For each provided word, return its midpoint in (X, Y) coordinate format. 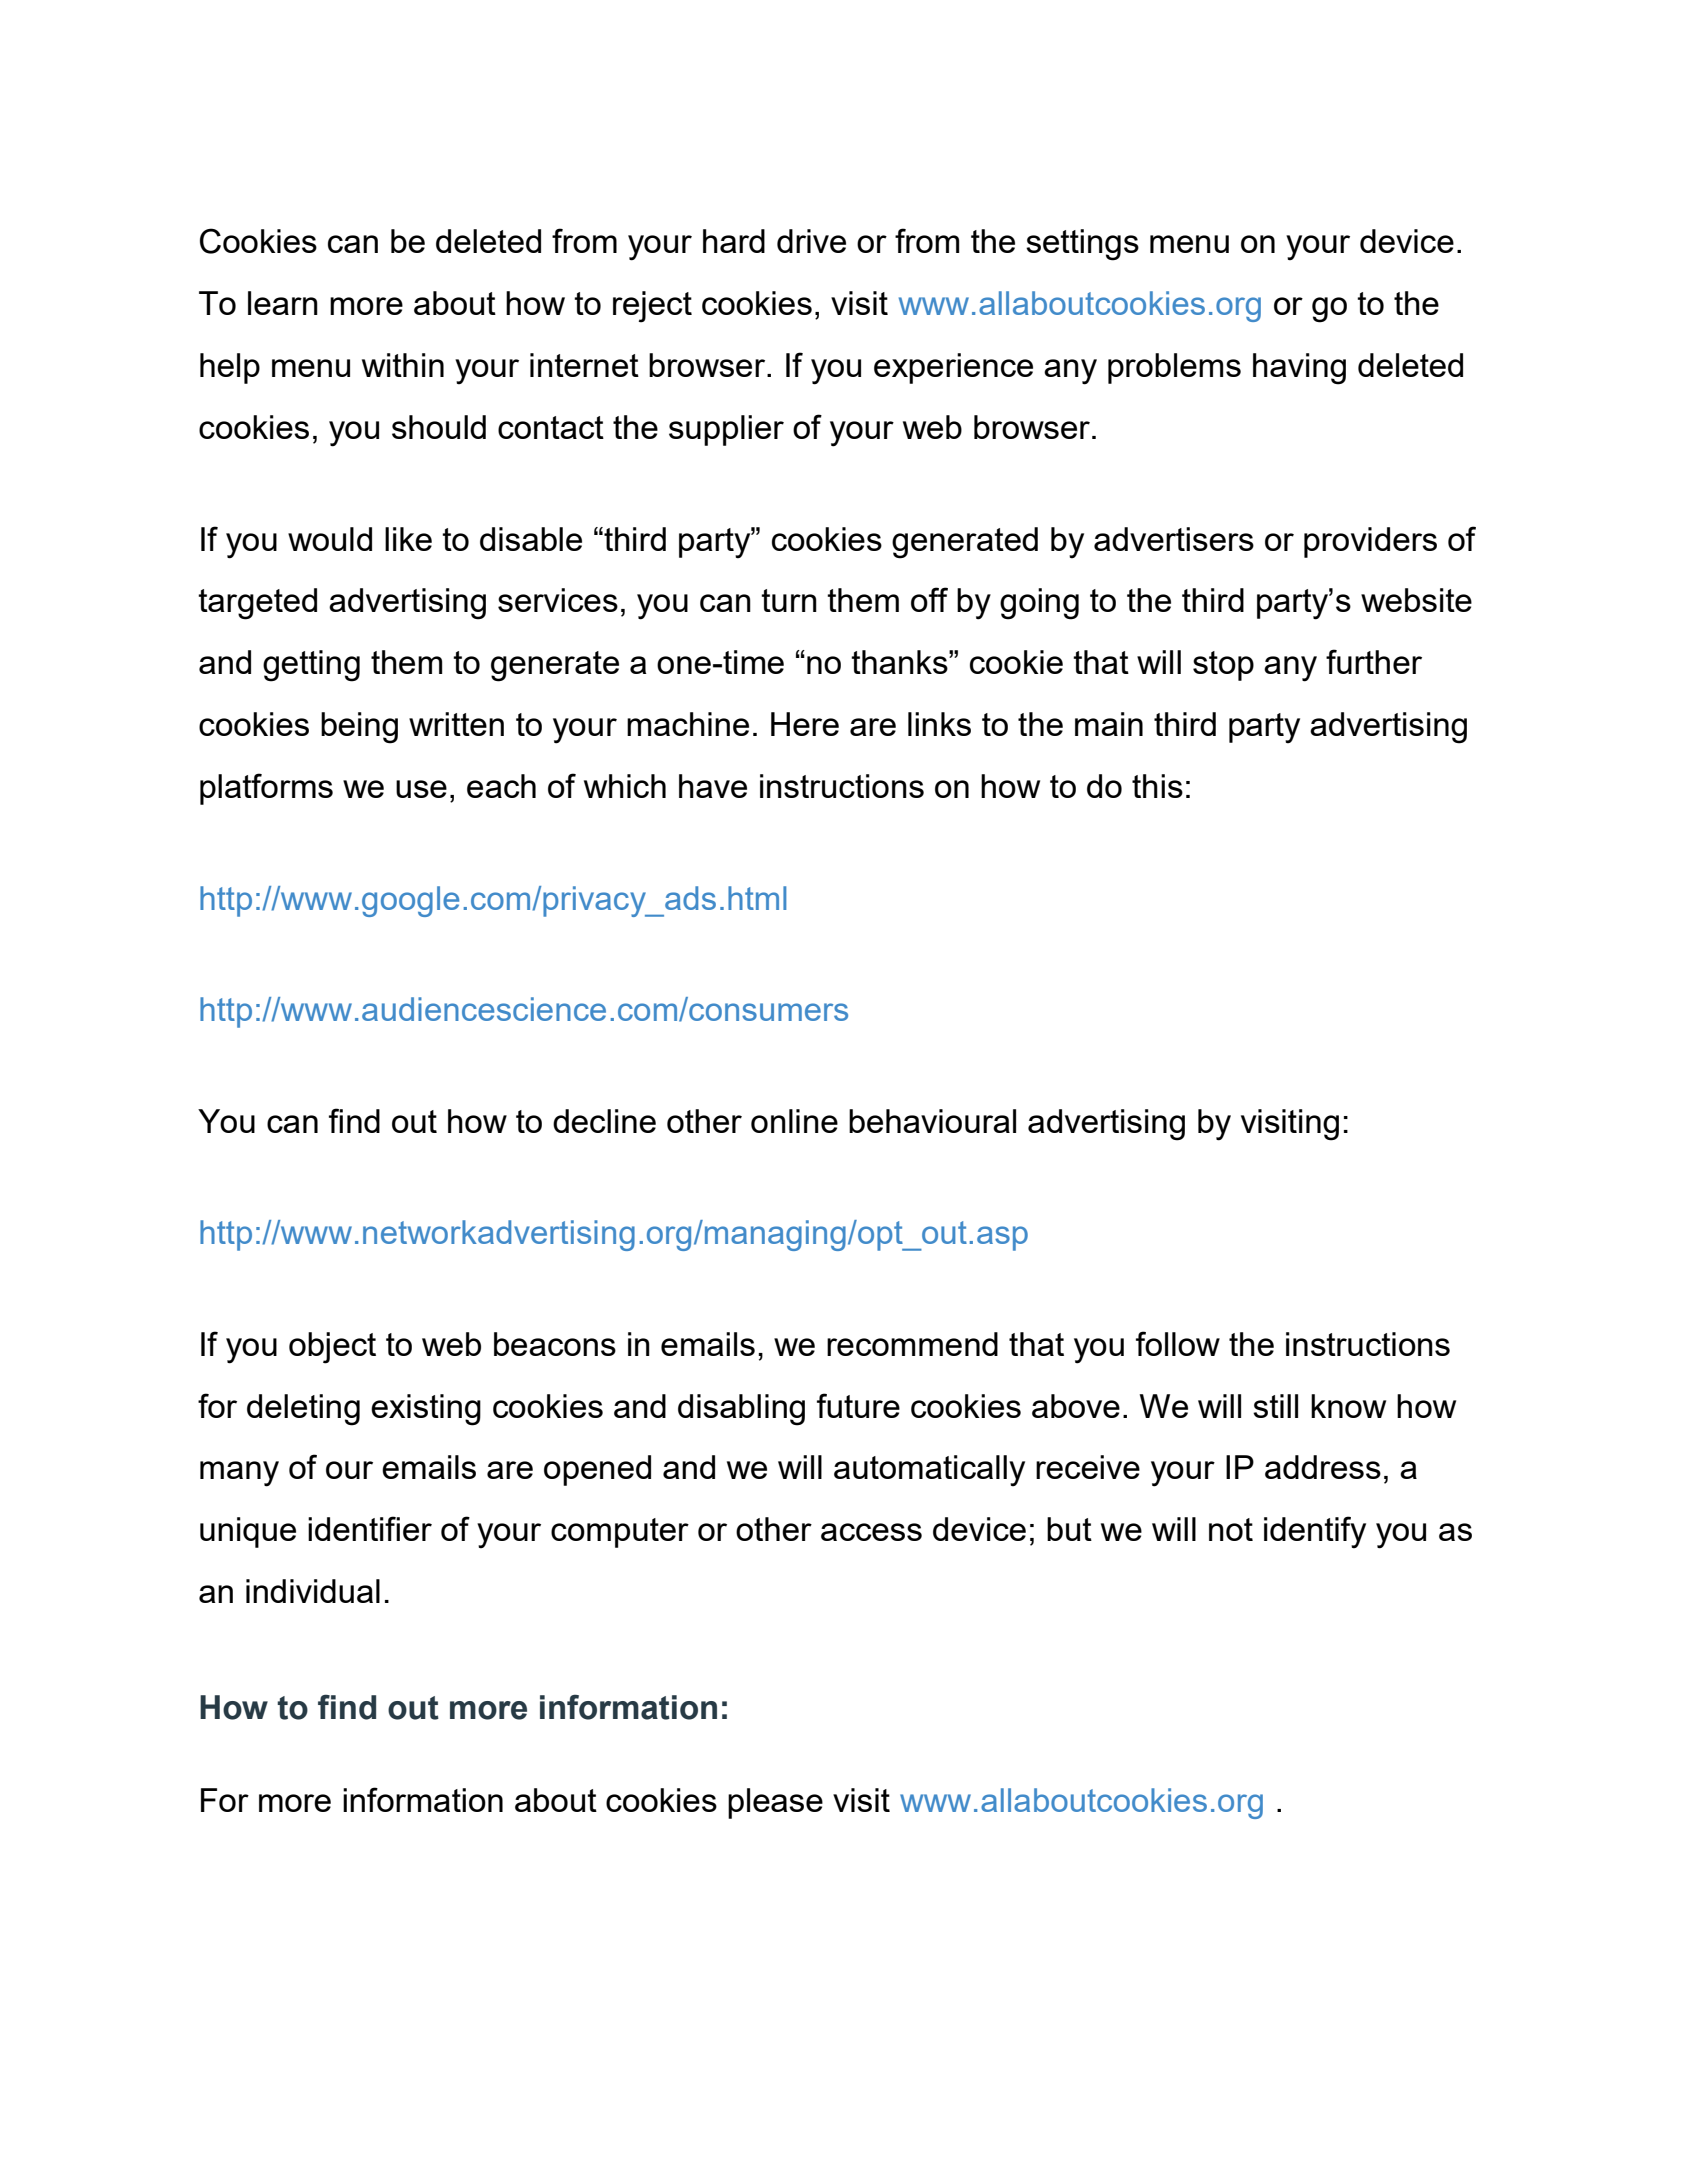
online (794, 1121)
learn (283, 303)
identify (1315, 1532)
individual (313, 1591)
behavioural (932, 1121)
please (775, 1803)
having (1299, 369)
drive (811, 241)
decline (604, 1121)
